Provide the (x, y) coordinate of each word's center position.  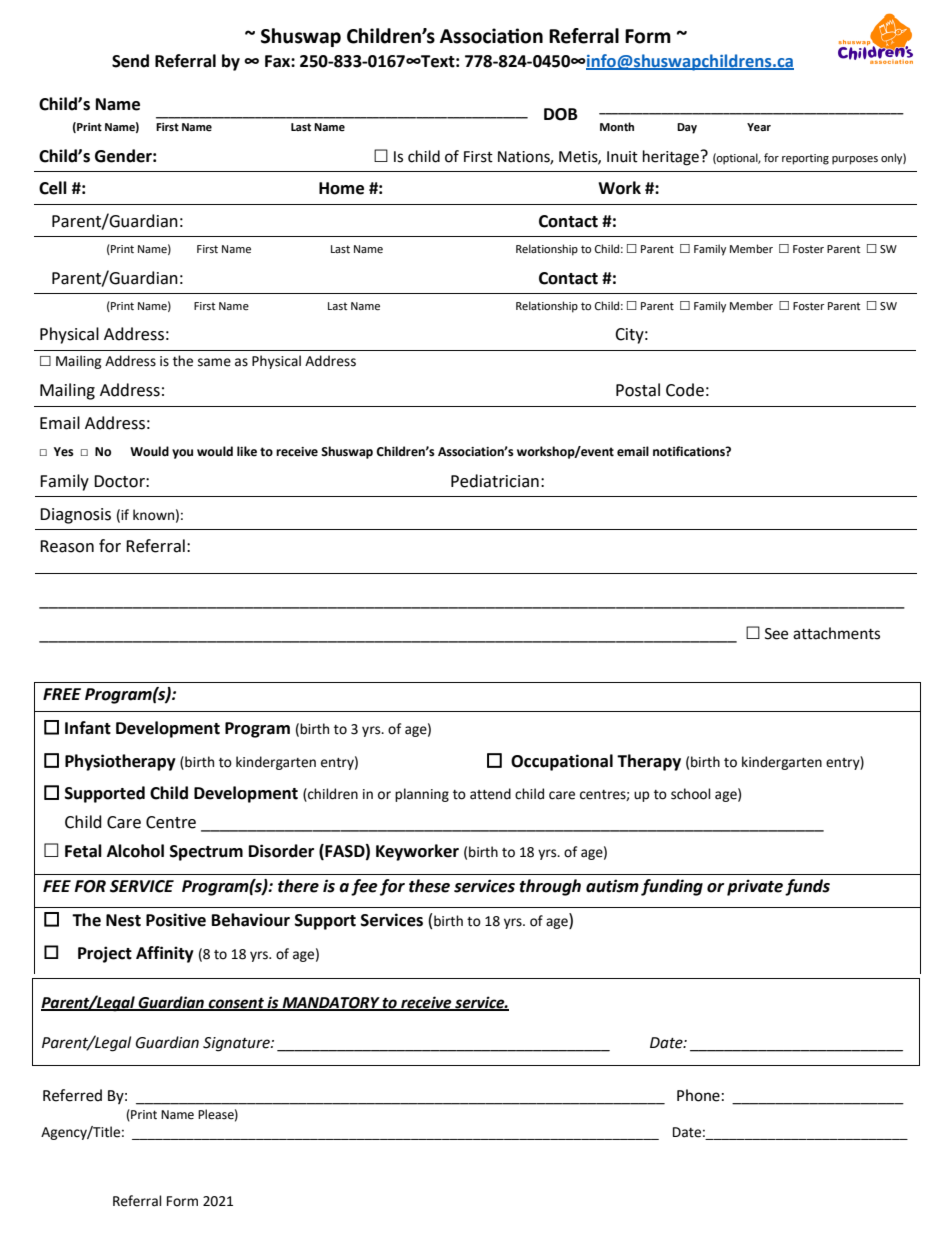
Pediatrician (495, 481)
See (776, 634)
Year (759, 127)
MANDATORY (331, 1003)
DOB (561, 114)
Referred (72, 1095)
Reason (67, 546)
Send (130, 61)
